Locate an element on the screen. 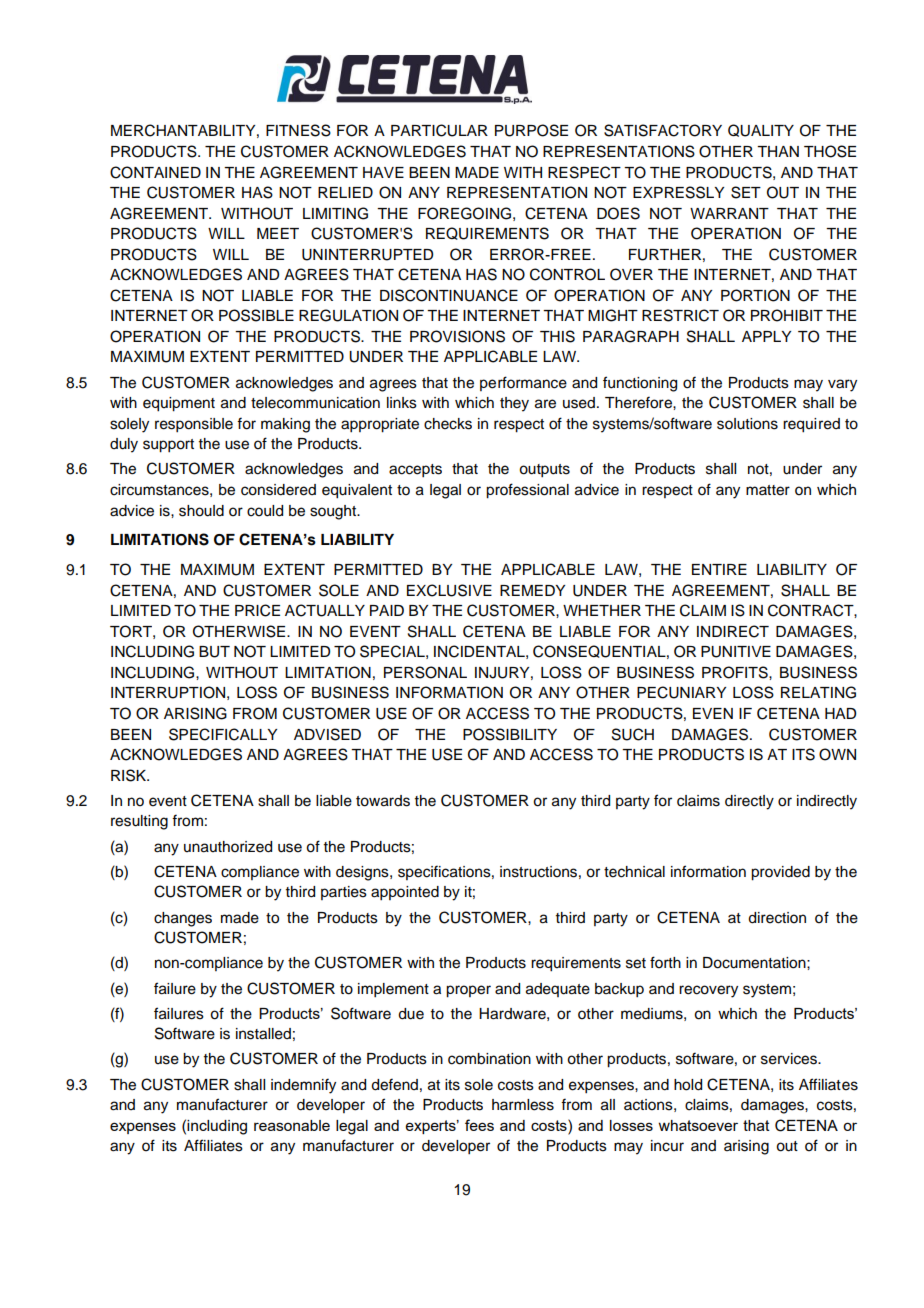  whatsoever is located at coordinates (698, 1125).
